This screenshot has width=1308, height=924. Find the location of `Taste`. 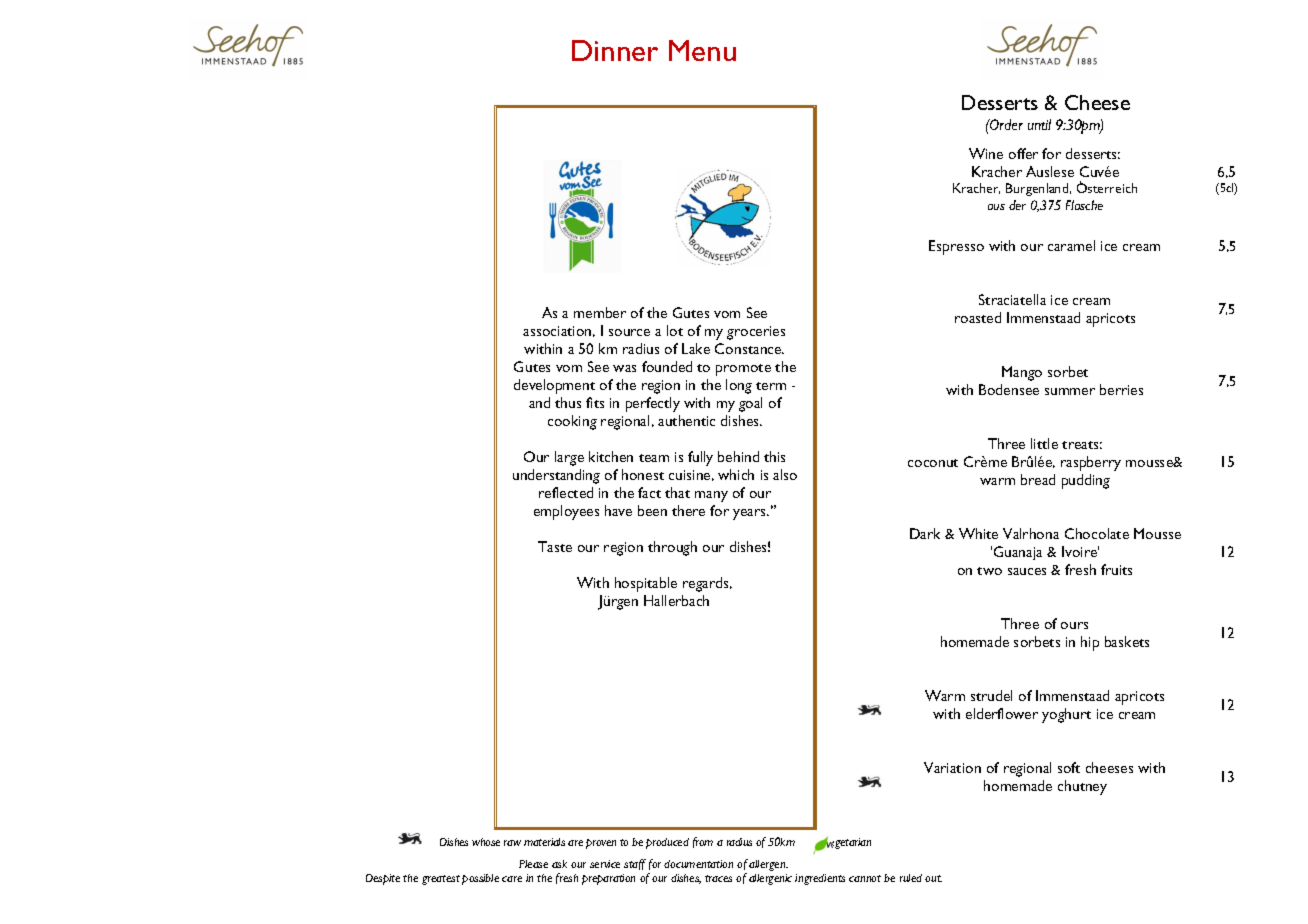

Taste is located at coordinates (555, 546).
